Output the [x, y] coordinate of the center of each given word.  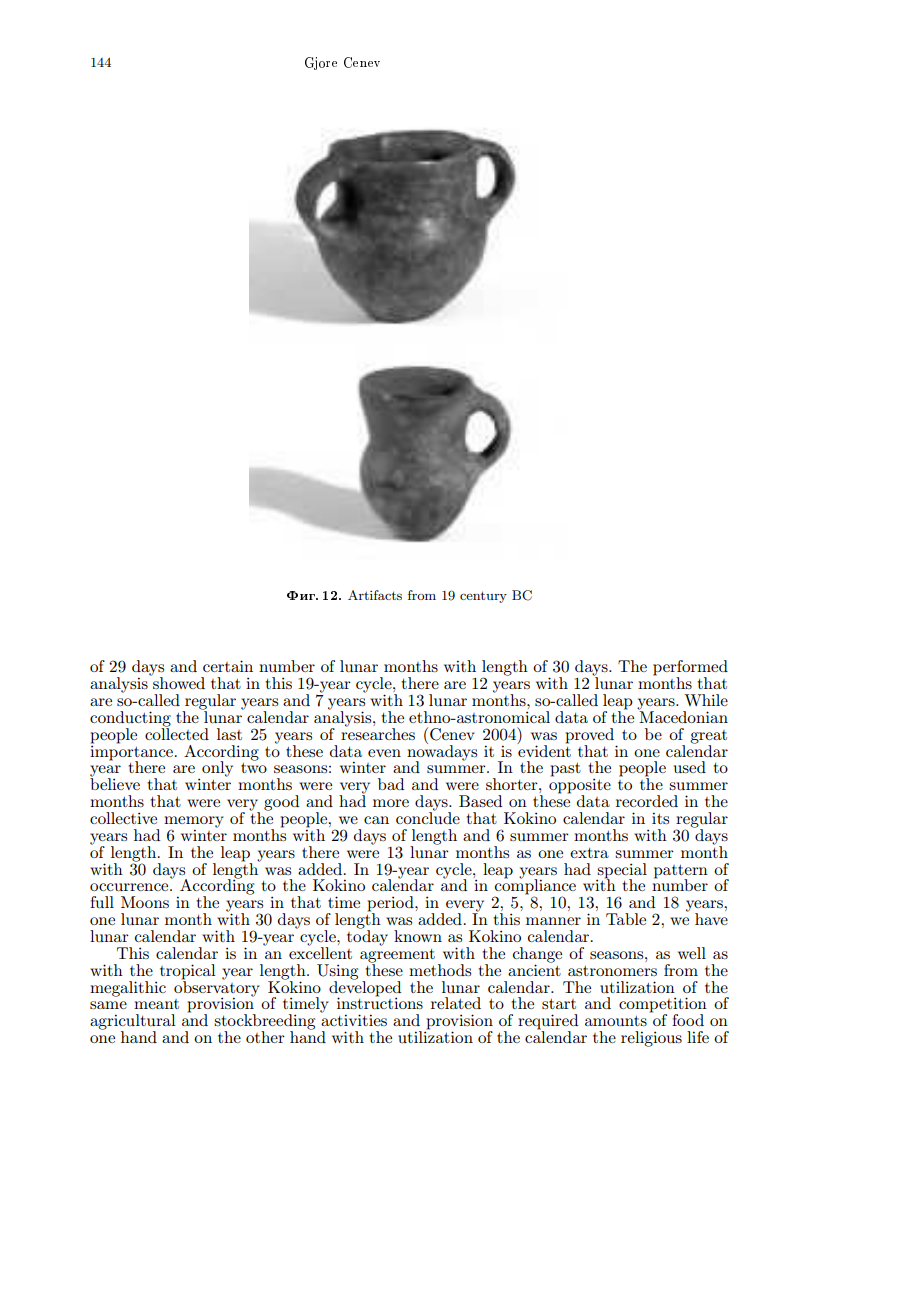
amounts [616, 1021]
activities [354, 1020]
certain [228, 666]
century [483, 597]
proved [589, 737]
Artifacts [375, 595]
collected [177, 733]
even [384, 753]
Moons [145, 902]
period [391, 905]
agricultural [133, 1023]
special [622, 871]
